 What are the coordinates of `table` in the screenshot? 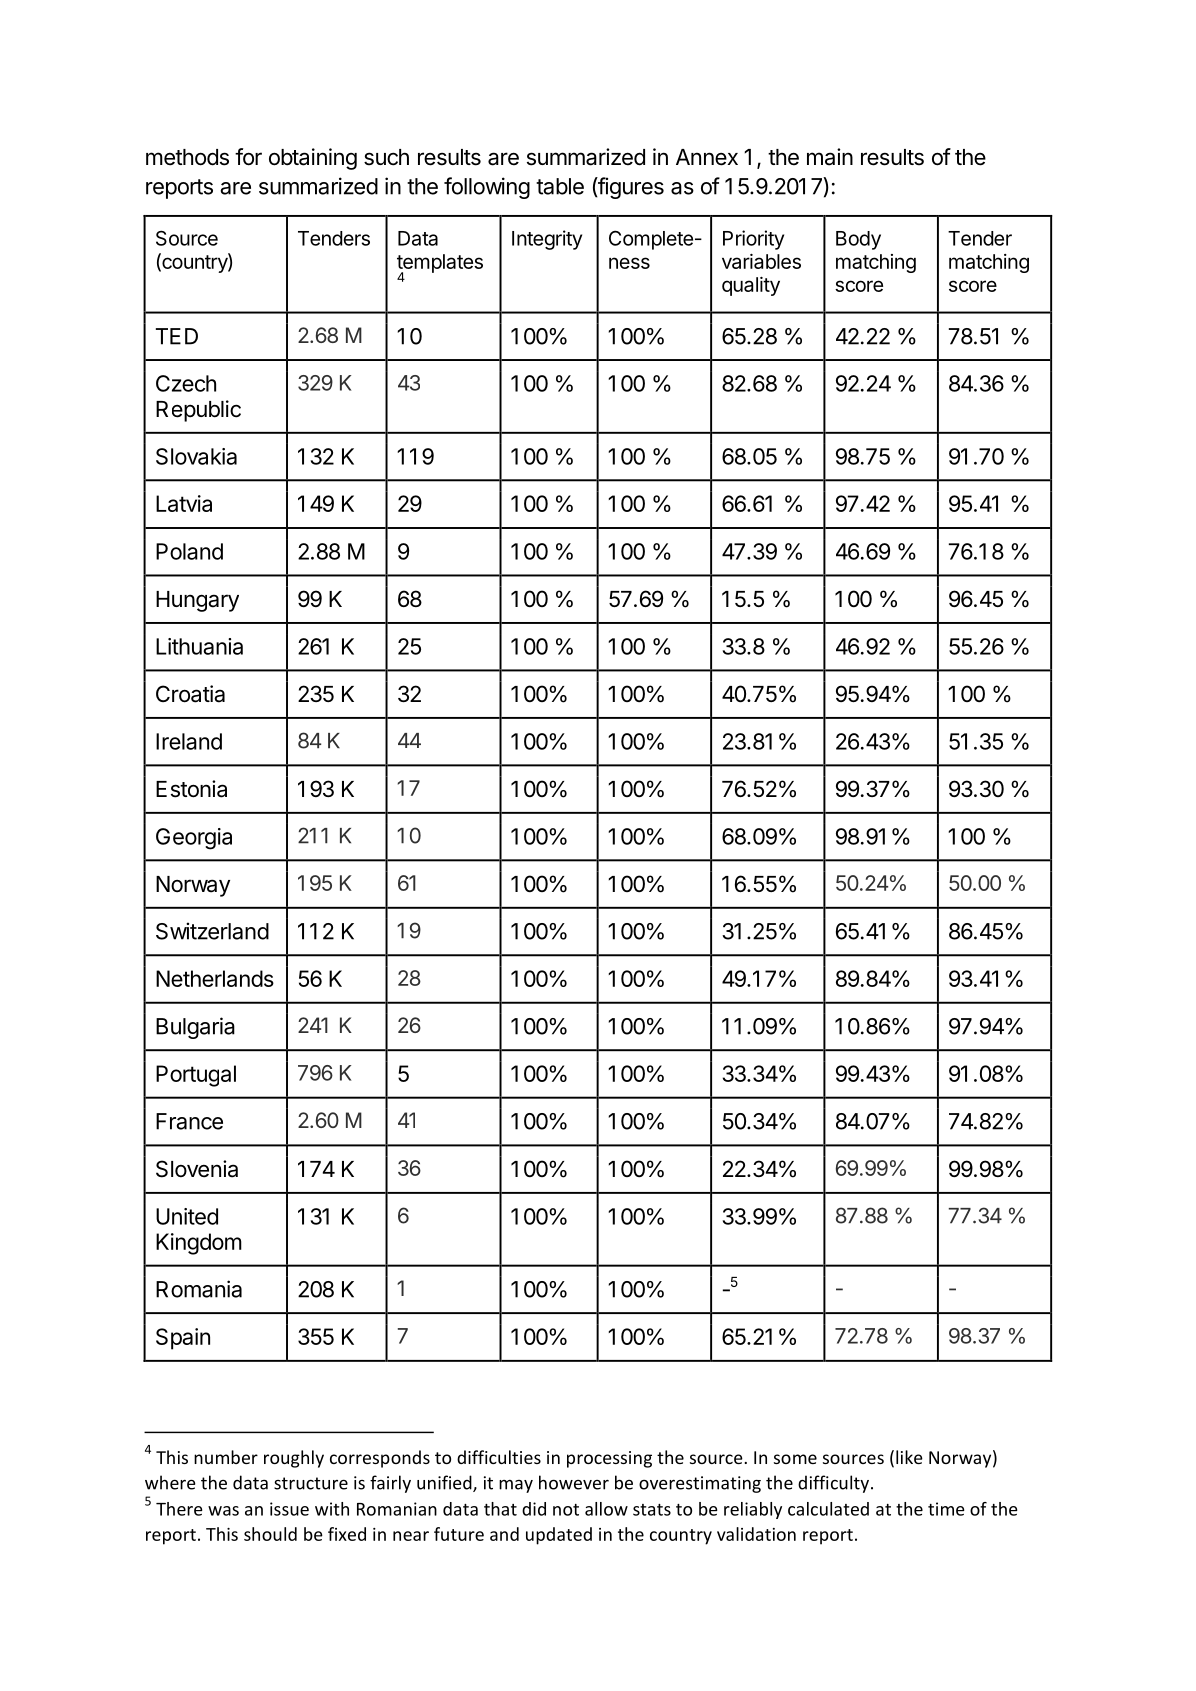 It's located at (560, 186).
